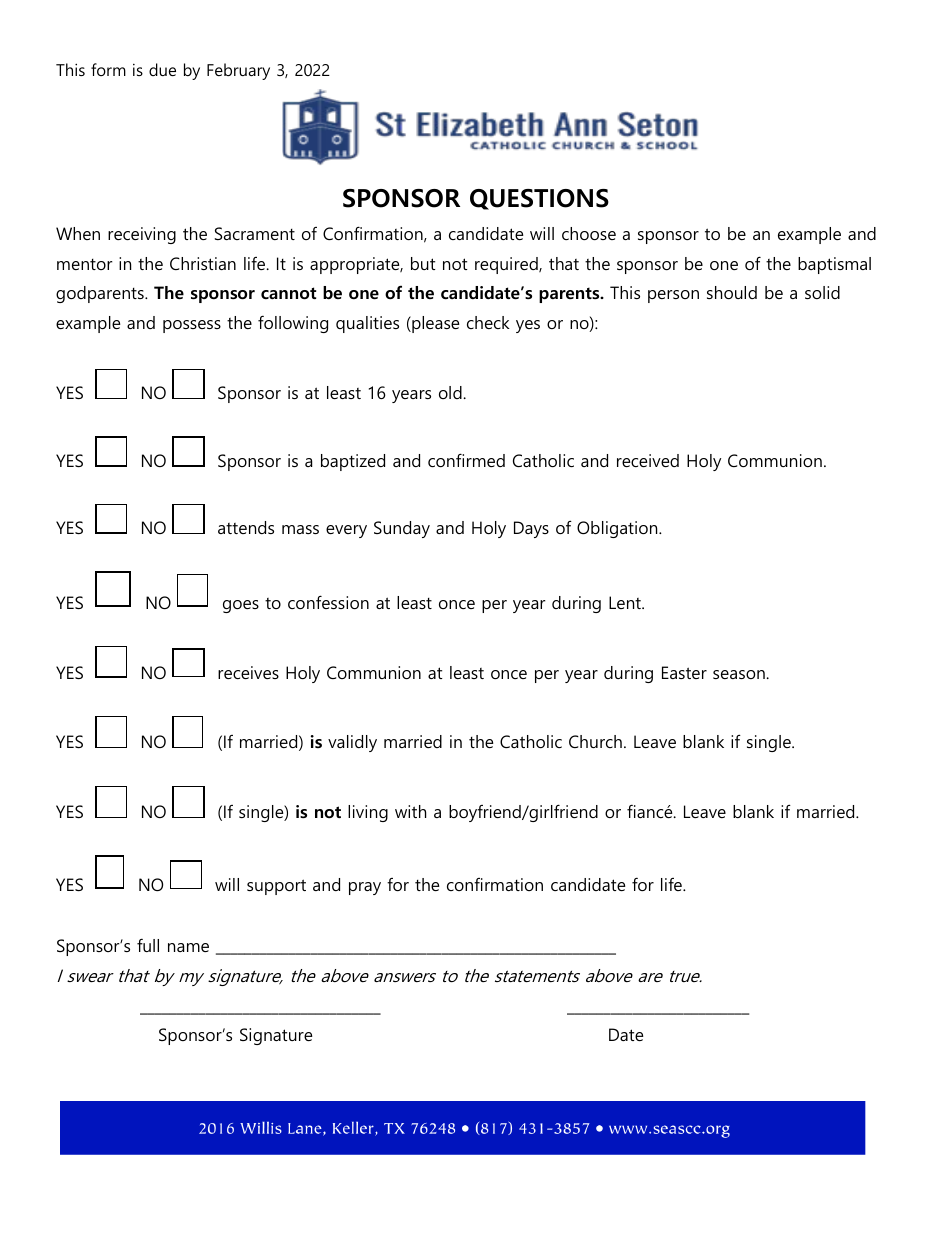  I want to click on pray, so click(365, 888).
